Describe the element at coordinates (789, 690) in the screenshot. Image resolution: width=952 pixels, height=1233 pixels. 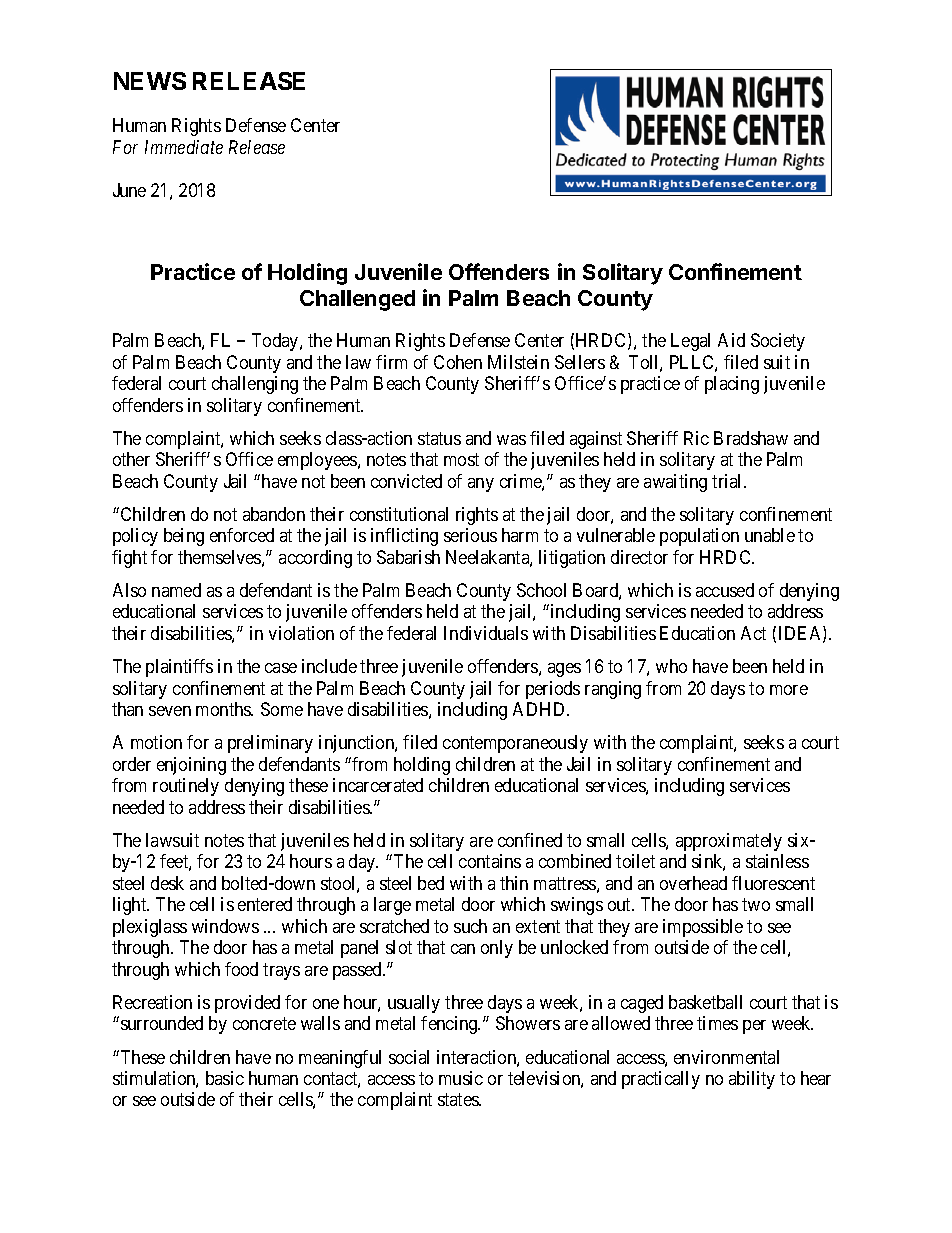
I see `more` at that location.
